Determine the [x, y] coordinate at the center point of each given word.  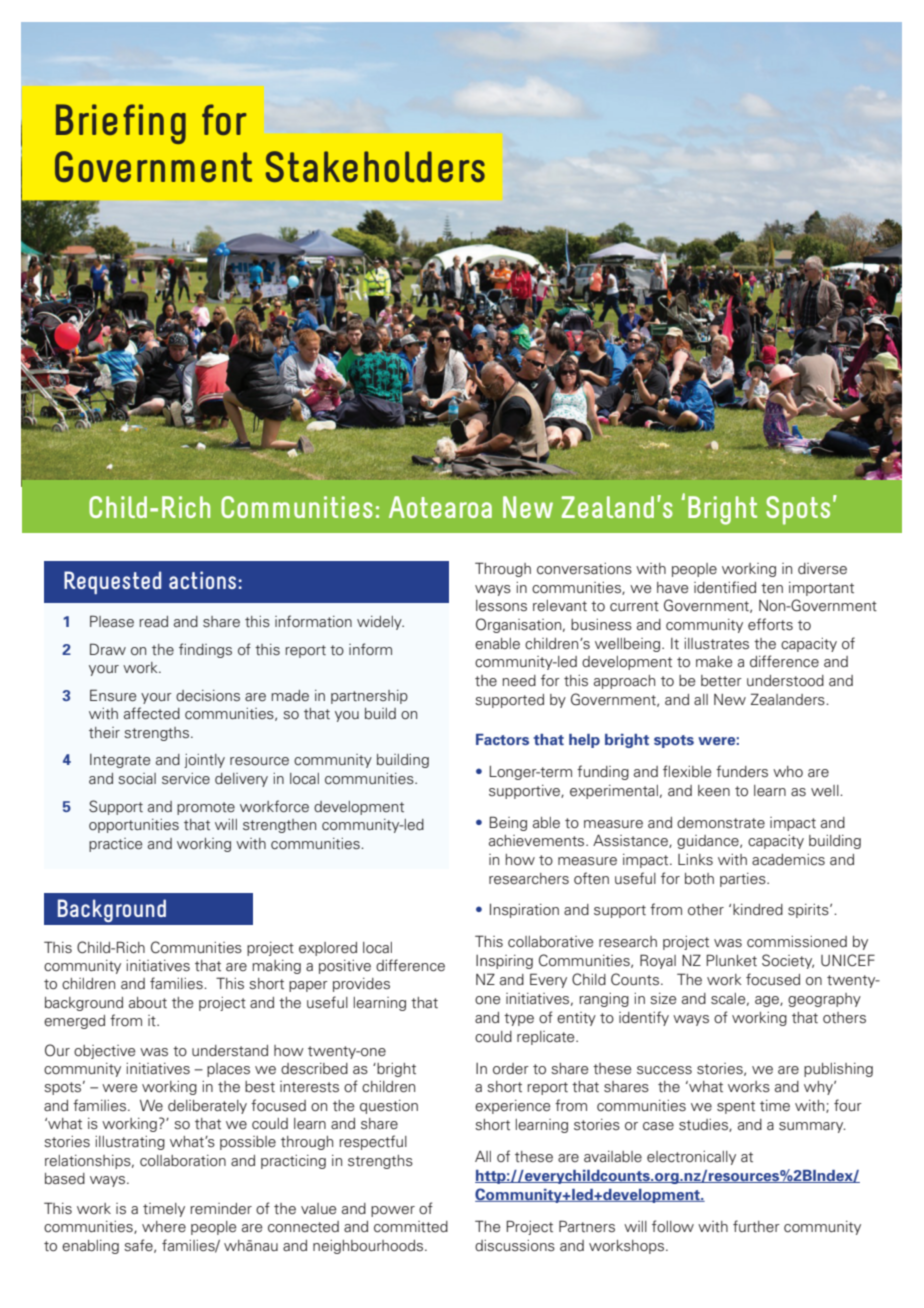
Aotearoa [440, 507]
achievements [538, 841]
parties [744, 880]
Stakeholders [375, 166]
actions [202, 580]
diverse [822, 569]
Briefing [121, 124]
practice [115, 845]
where [164, 1226]
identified [725, 587]
